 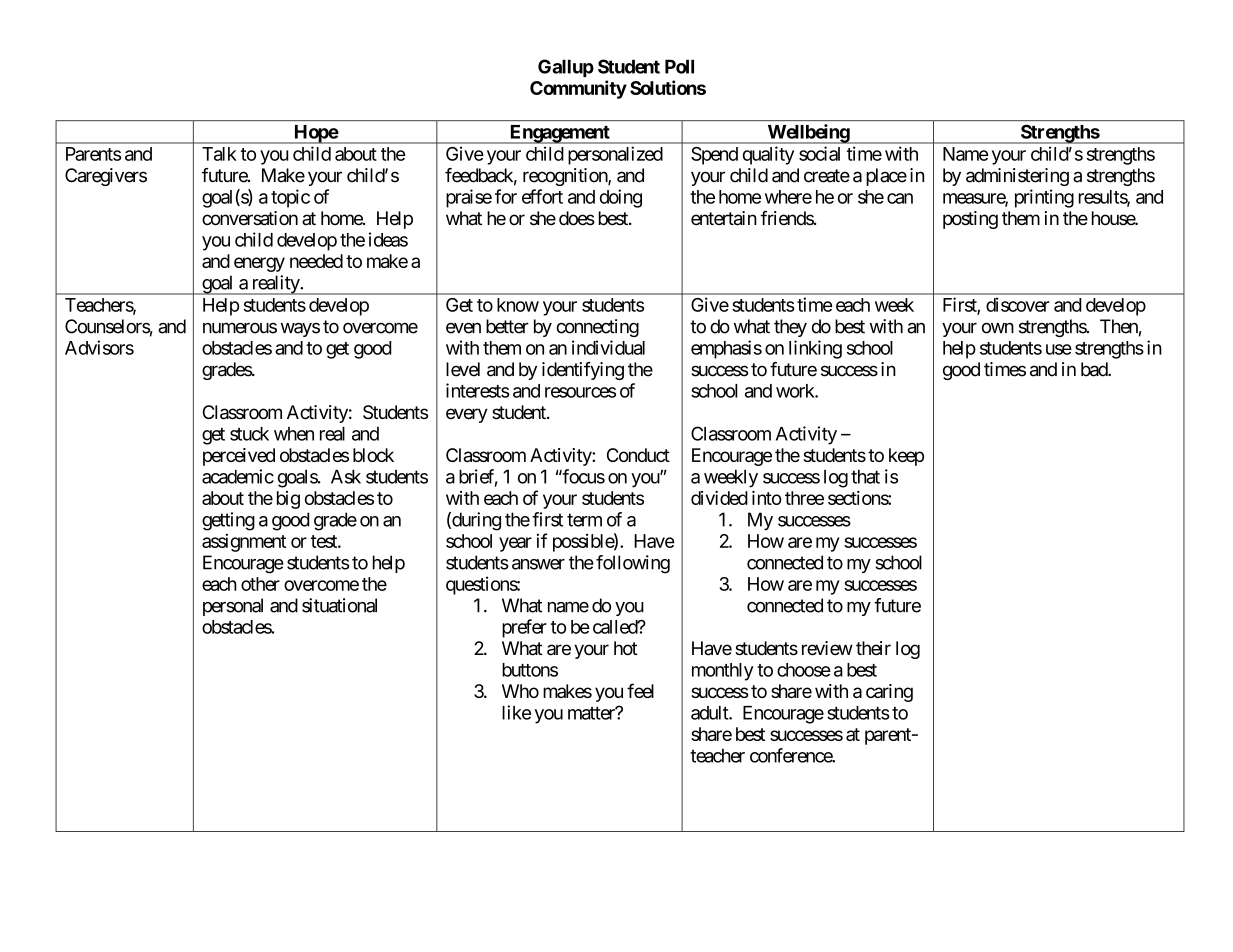 I want to click on following, so click(x=633, y=564).
